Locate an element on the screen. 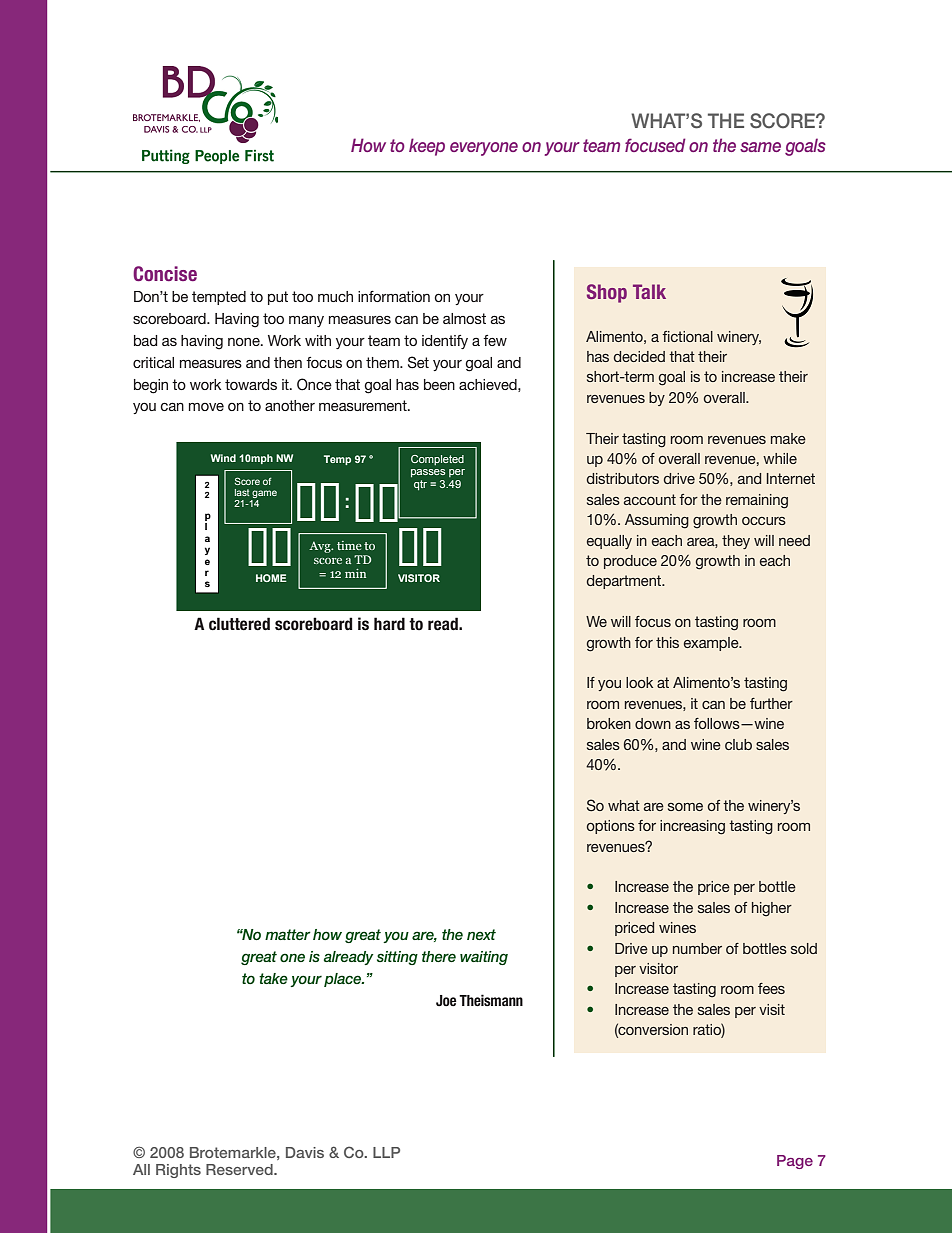 Image resolution: width=952 pixels, height=1233 pixels. Shop is located at coordinates (607, 293).
